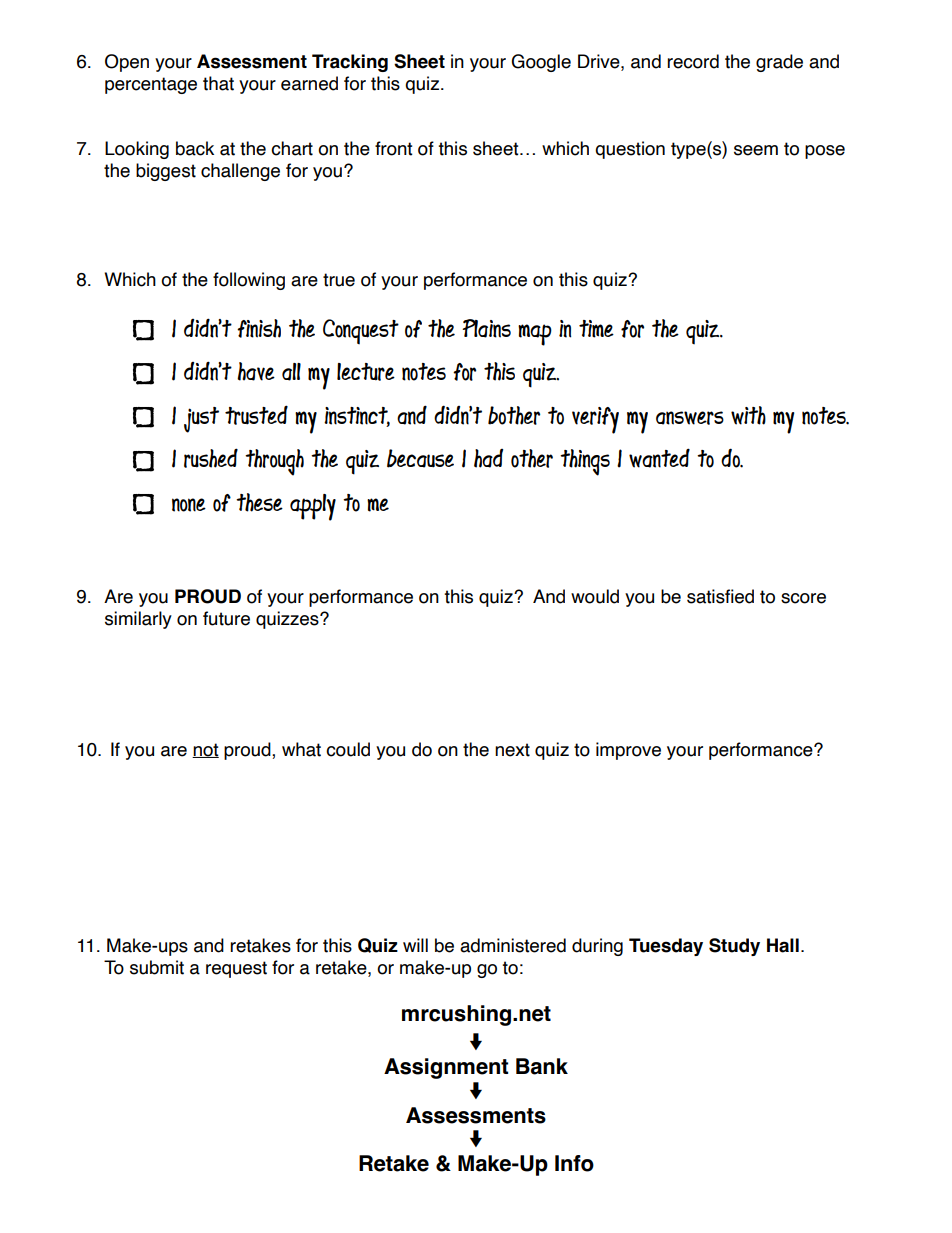 This page has width=952, height=1233. Describe the element at coordinates (488, 458) in the page. I see `had` at that location.
